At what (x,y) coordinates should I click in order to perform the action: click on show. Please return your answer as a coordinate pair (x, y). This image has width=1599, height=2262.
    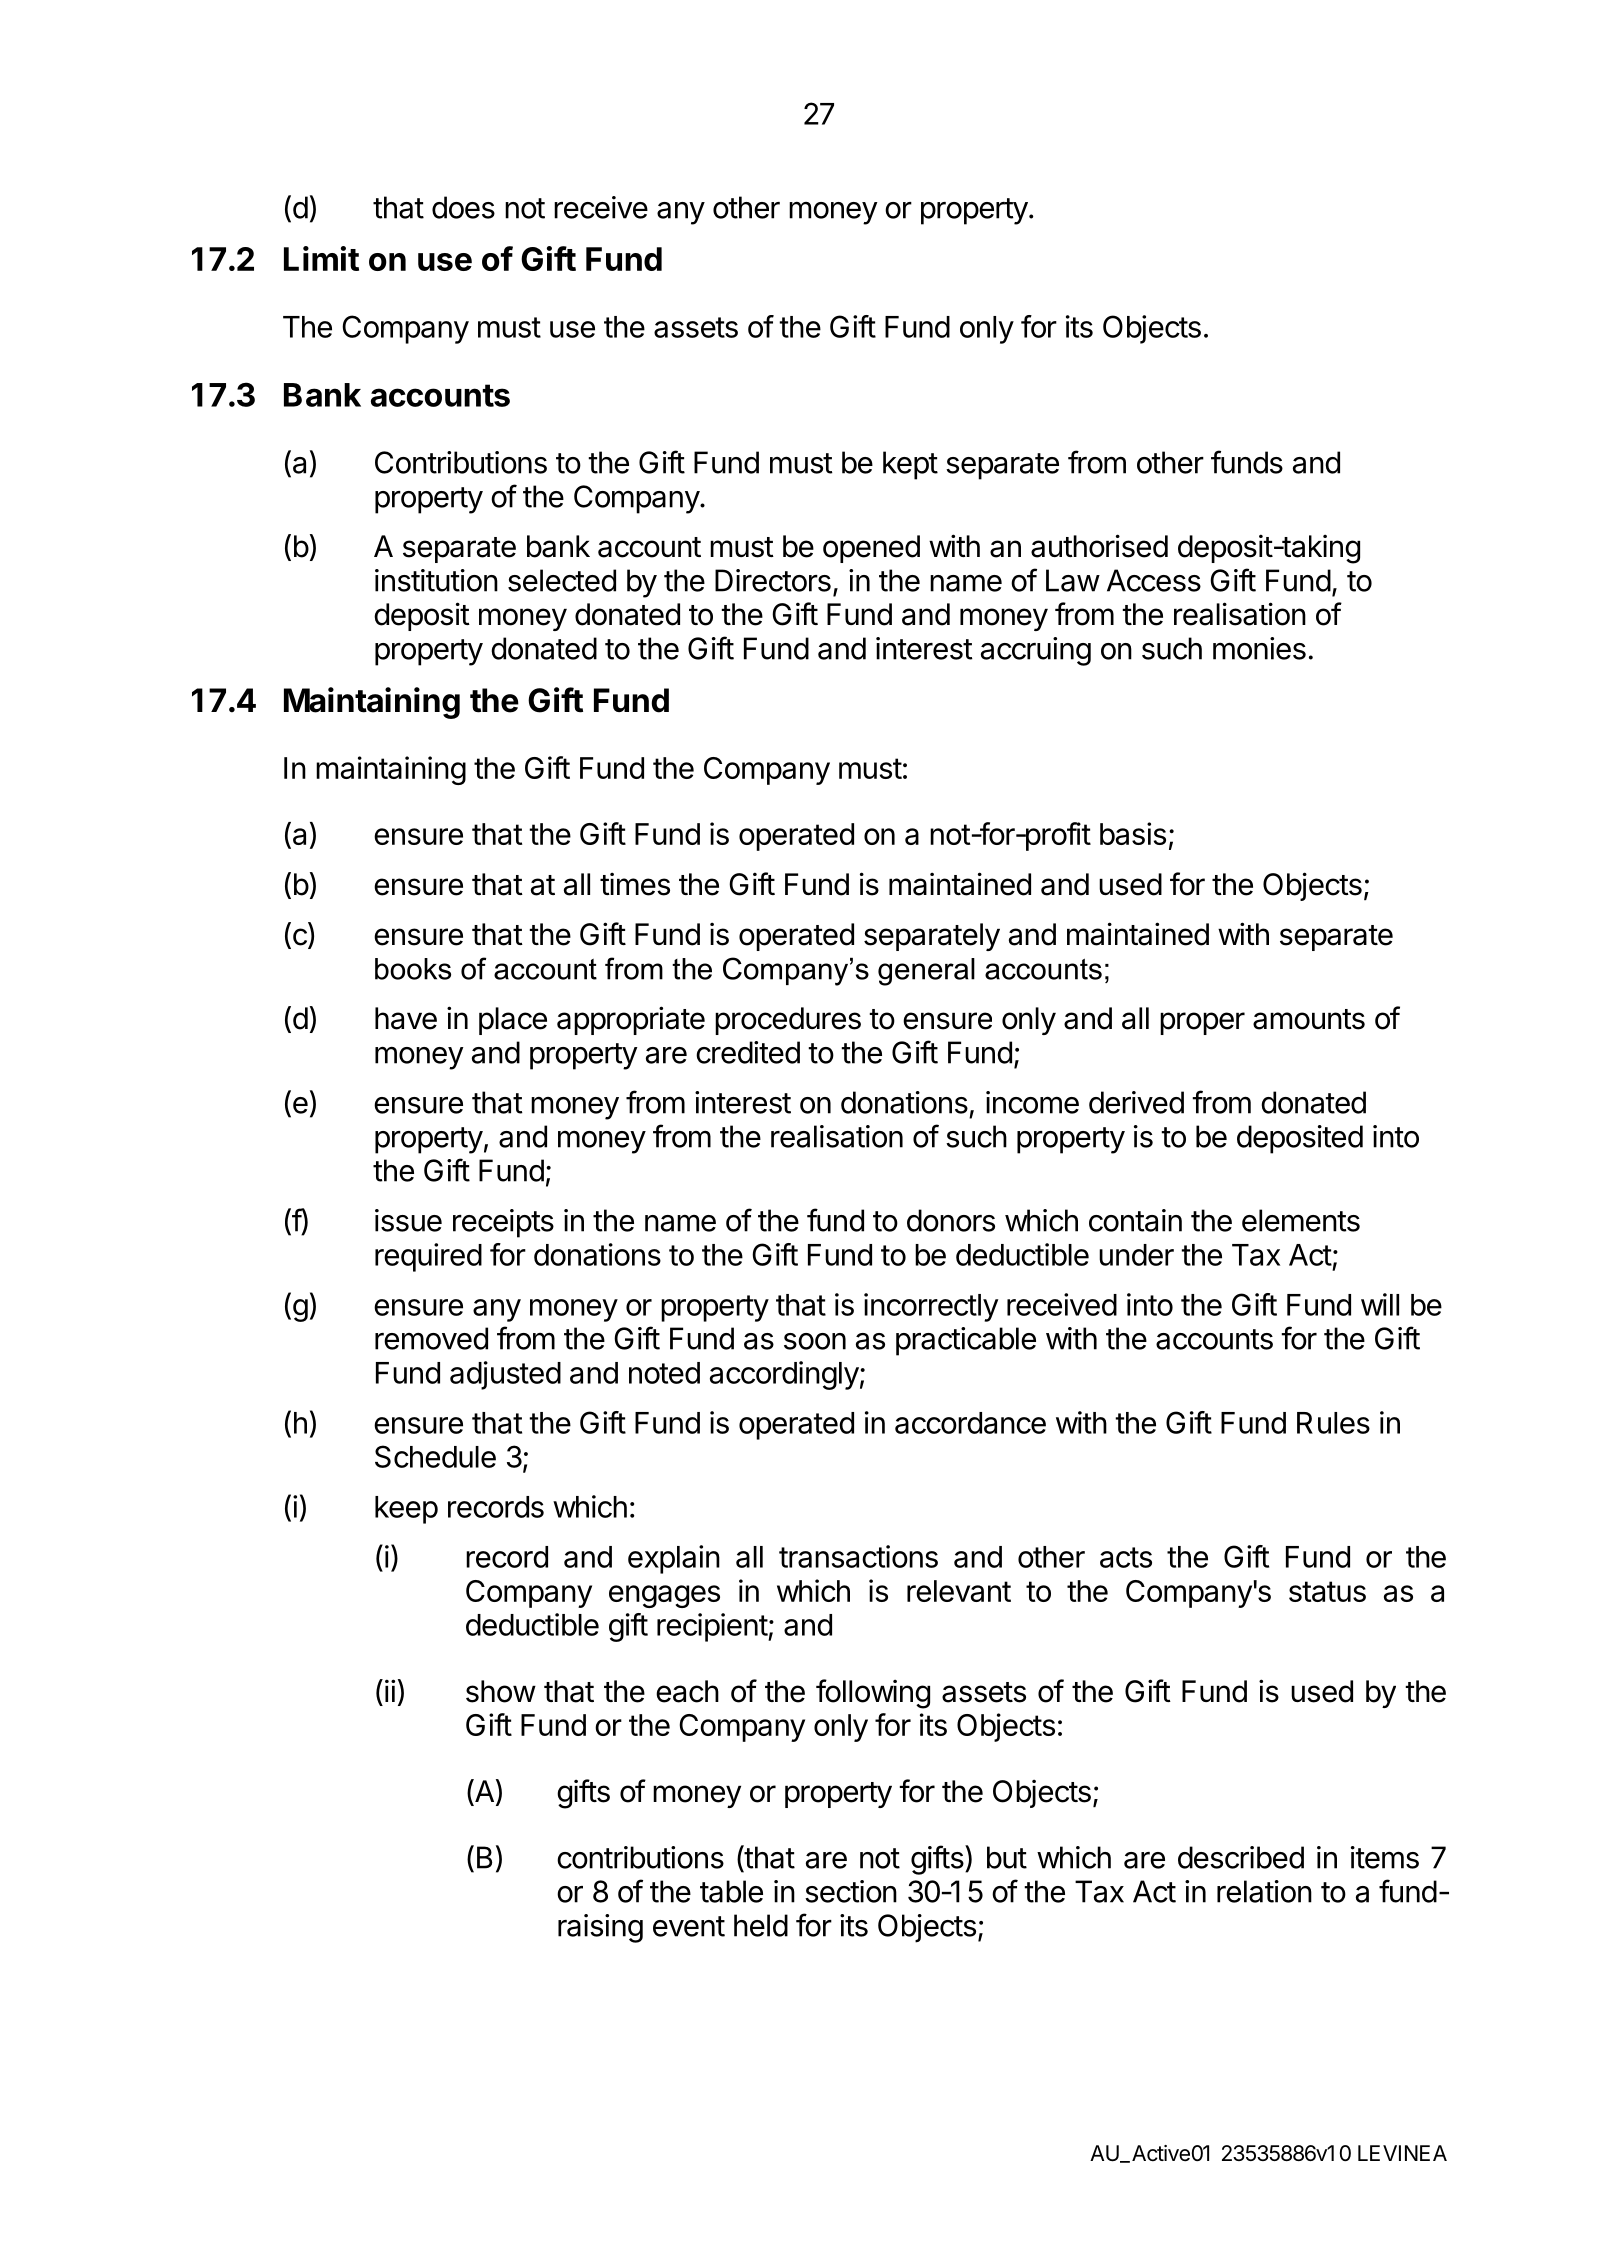
    Looking at the image, I should click on (501, 1691).
